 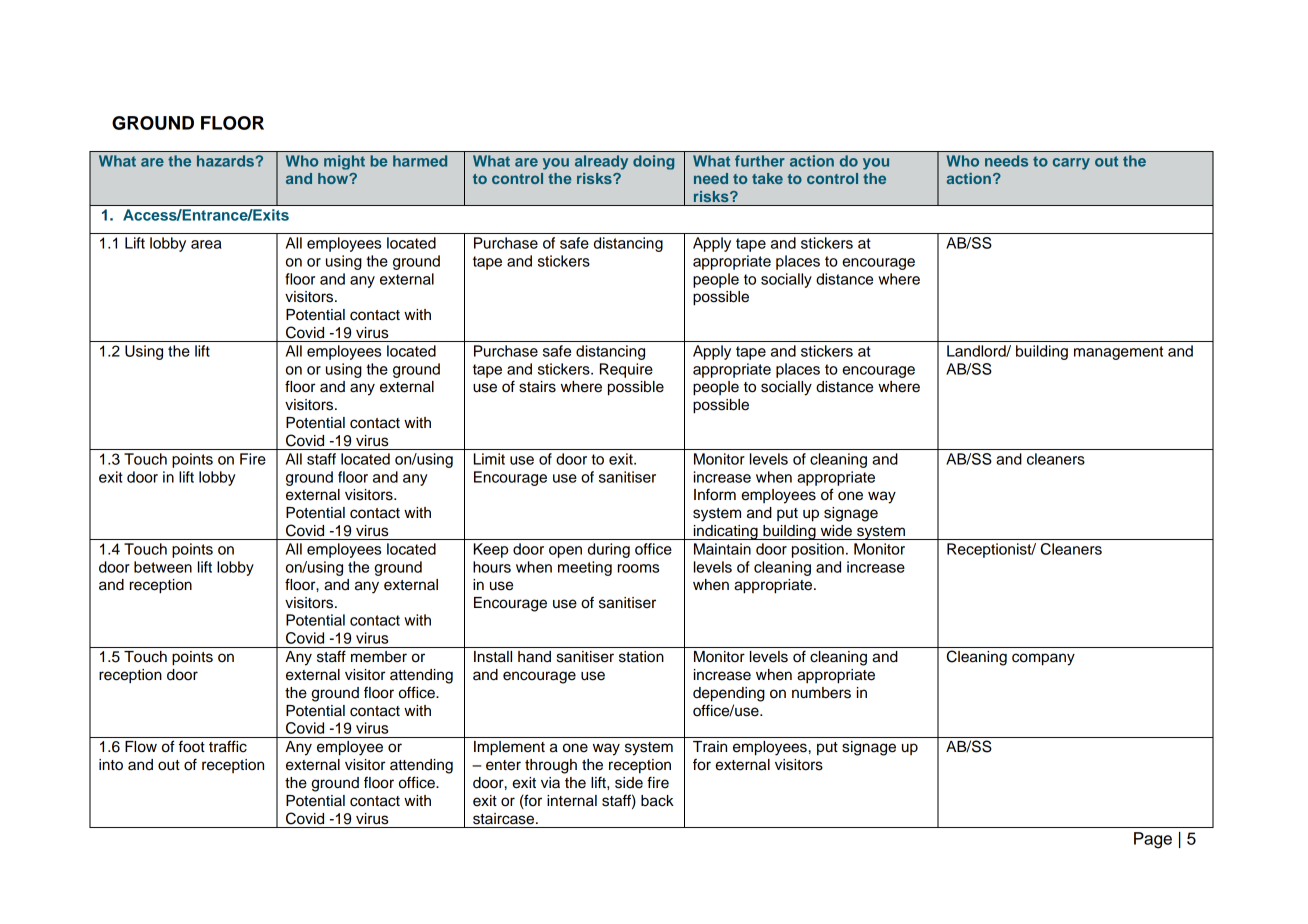 What do you see at coordinates (626, 370) in the screenshot?
I see `Require` at bounding box center [626, 370].
